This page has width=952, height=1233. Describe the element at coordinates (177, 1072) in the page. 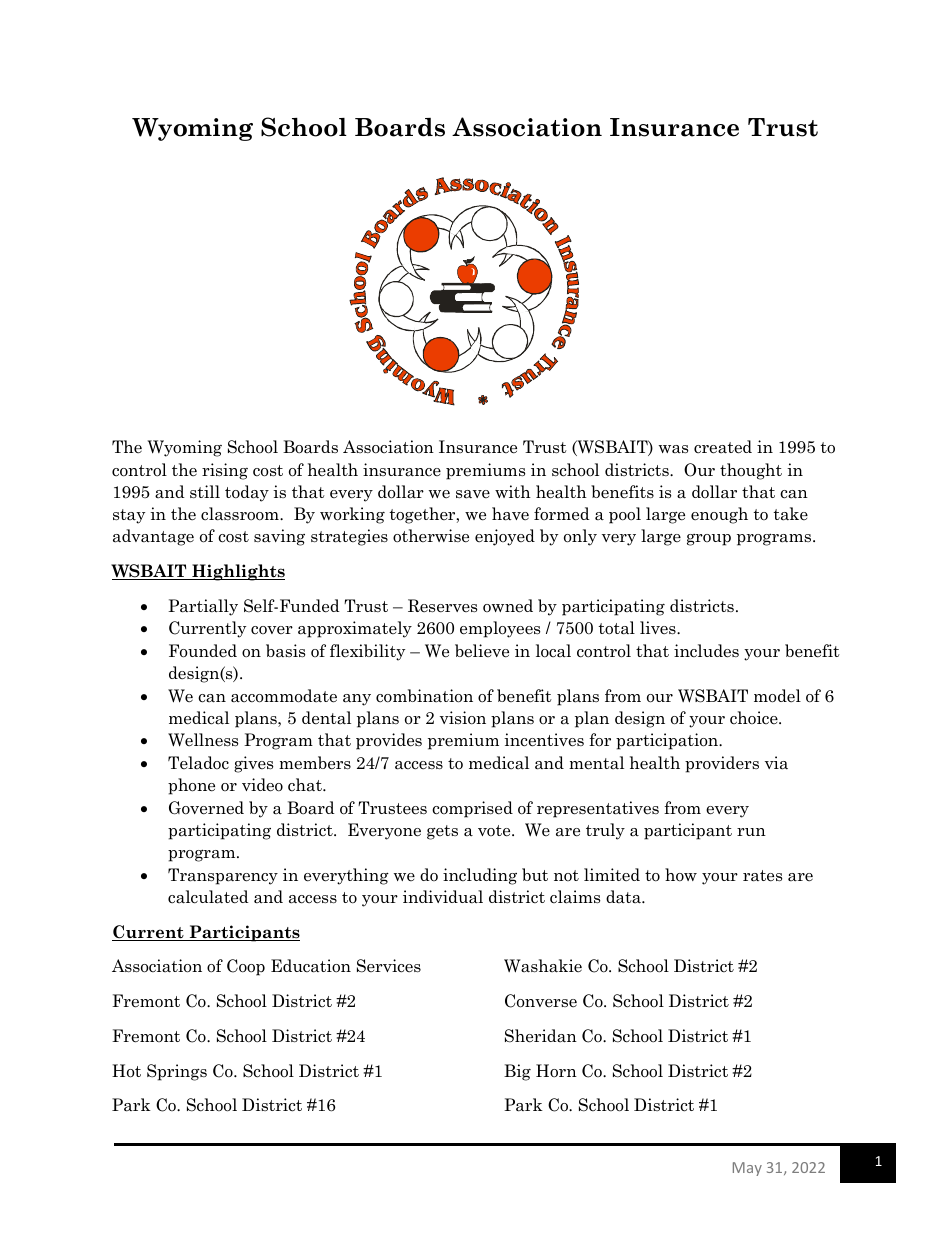

I see `Springs` at that location.
